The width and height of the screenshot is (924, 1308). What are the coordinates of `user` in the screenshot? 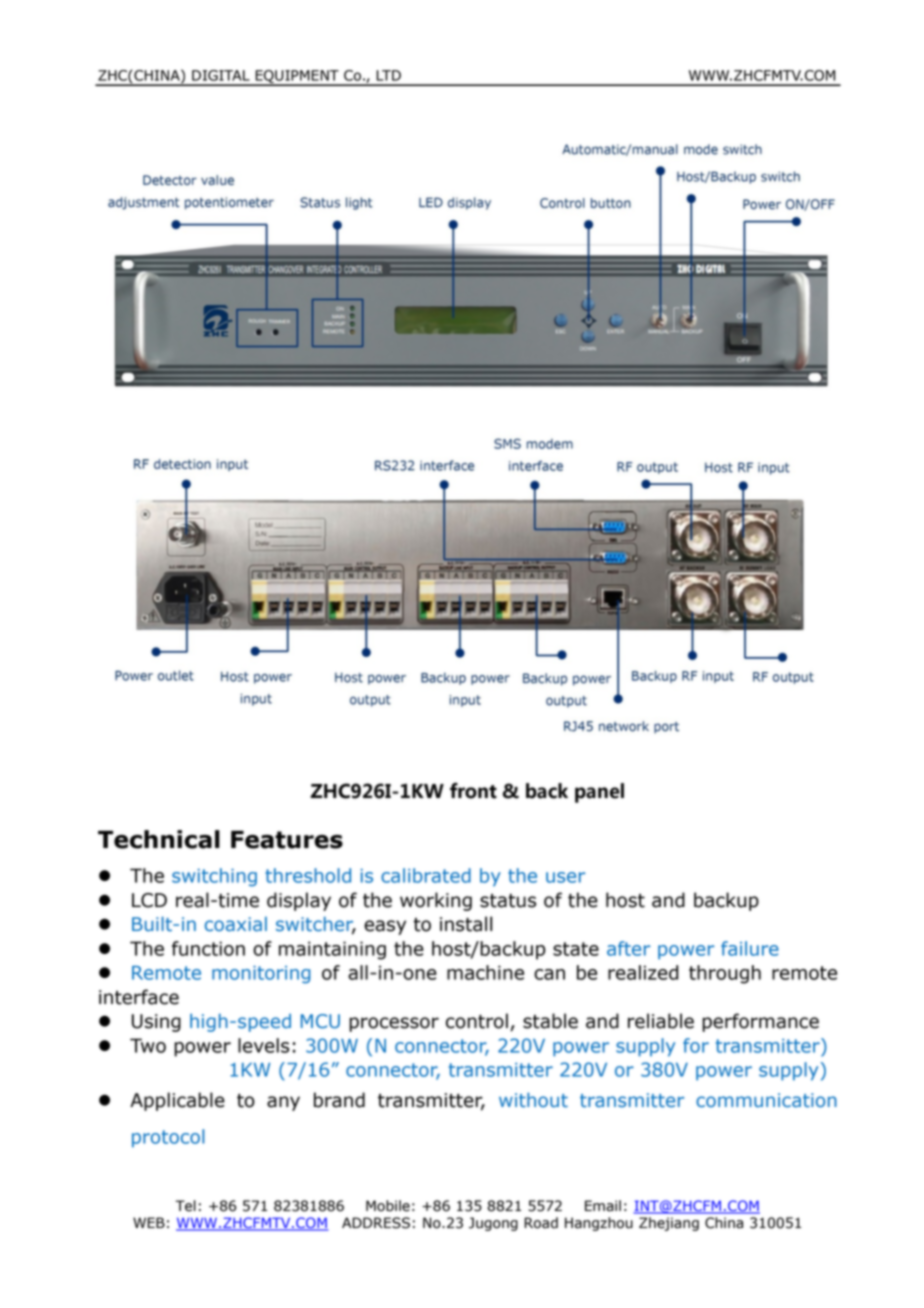 It's located at (565, 877).
